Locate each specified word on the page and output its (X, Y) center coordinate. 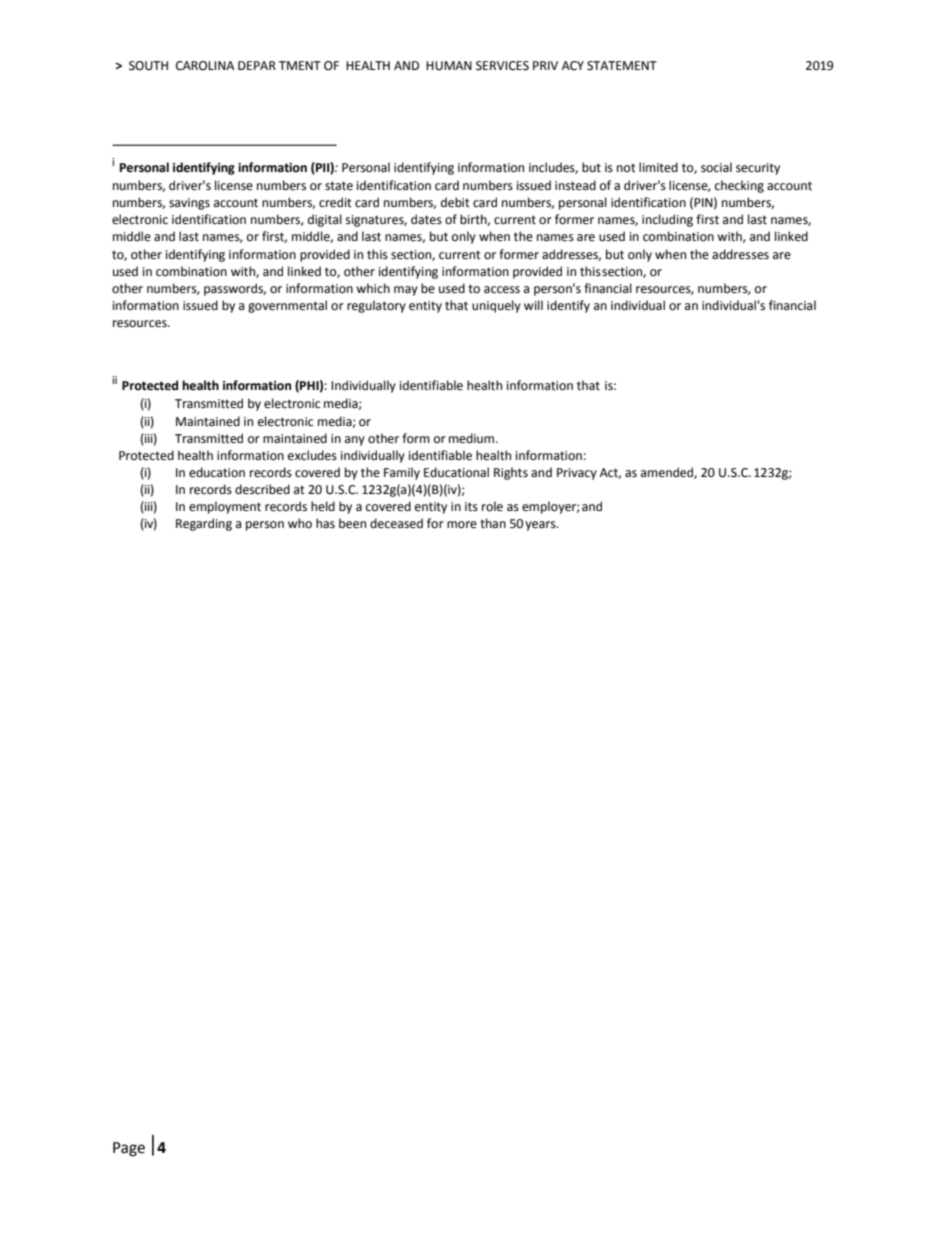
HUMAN (449, 66)
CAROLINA (205, 66)
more (462, 525)
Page (129, 1149)
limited (658, 167)
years (541, 526)
